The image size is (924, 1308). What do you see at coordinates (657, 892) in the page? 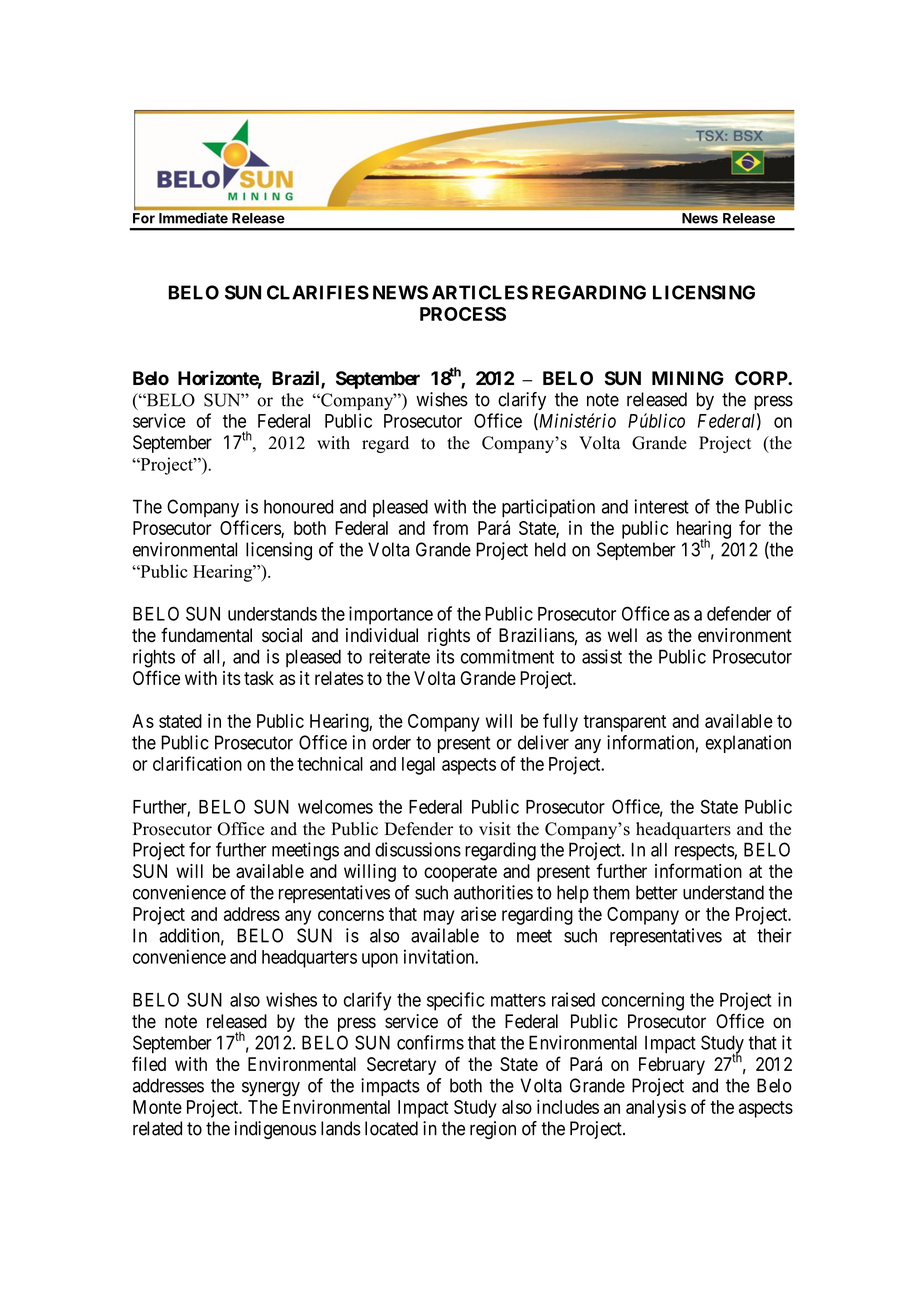
I see `better` at bounding box center [657, 892].
